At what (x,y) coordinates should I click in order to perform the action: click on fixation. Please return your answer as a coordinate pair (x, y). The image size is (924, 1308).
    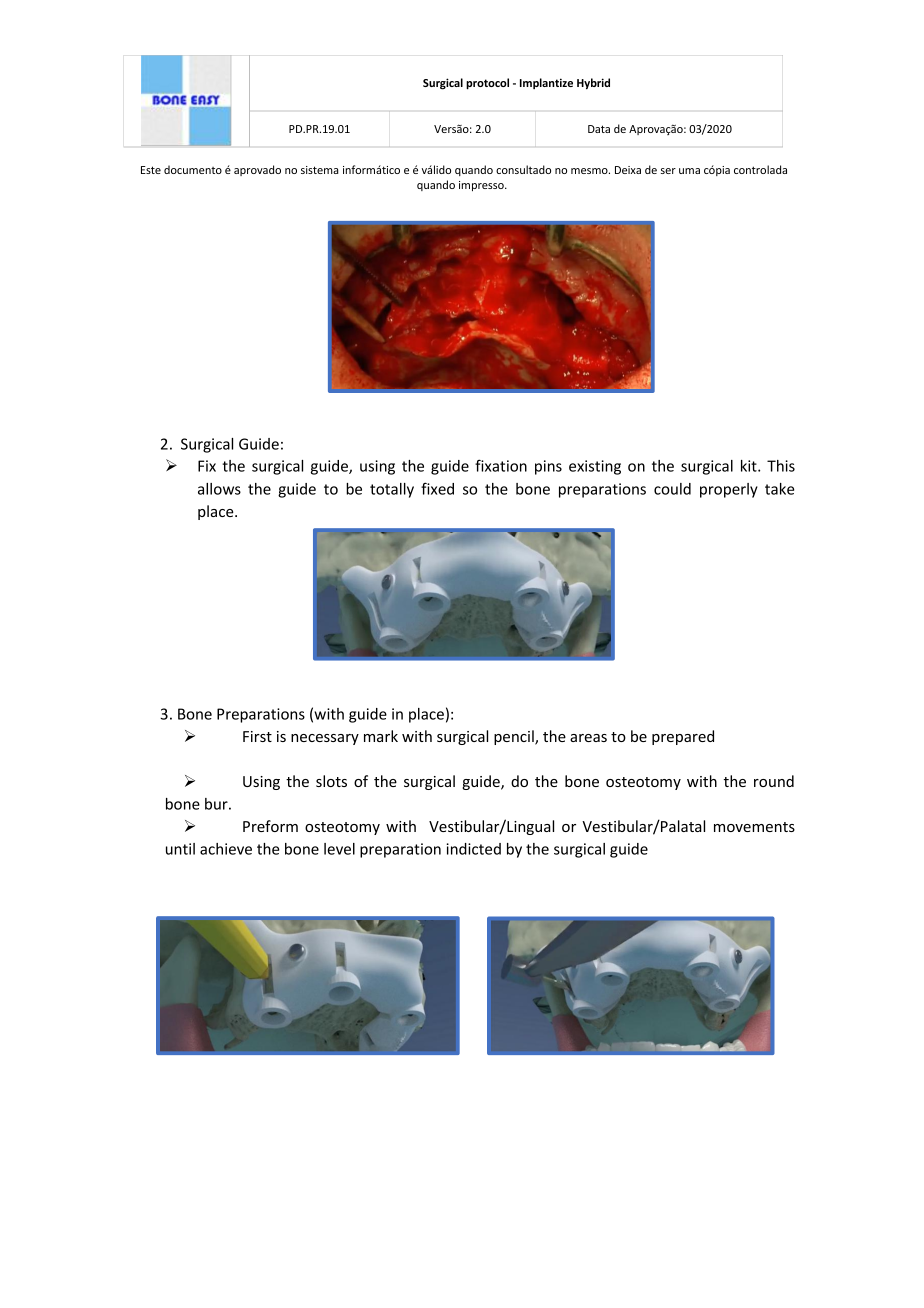
    Looking at the image, I should click on (501, 465).
